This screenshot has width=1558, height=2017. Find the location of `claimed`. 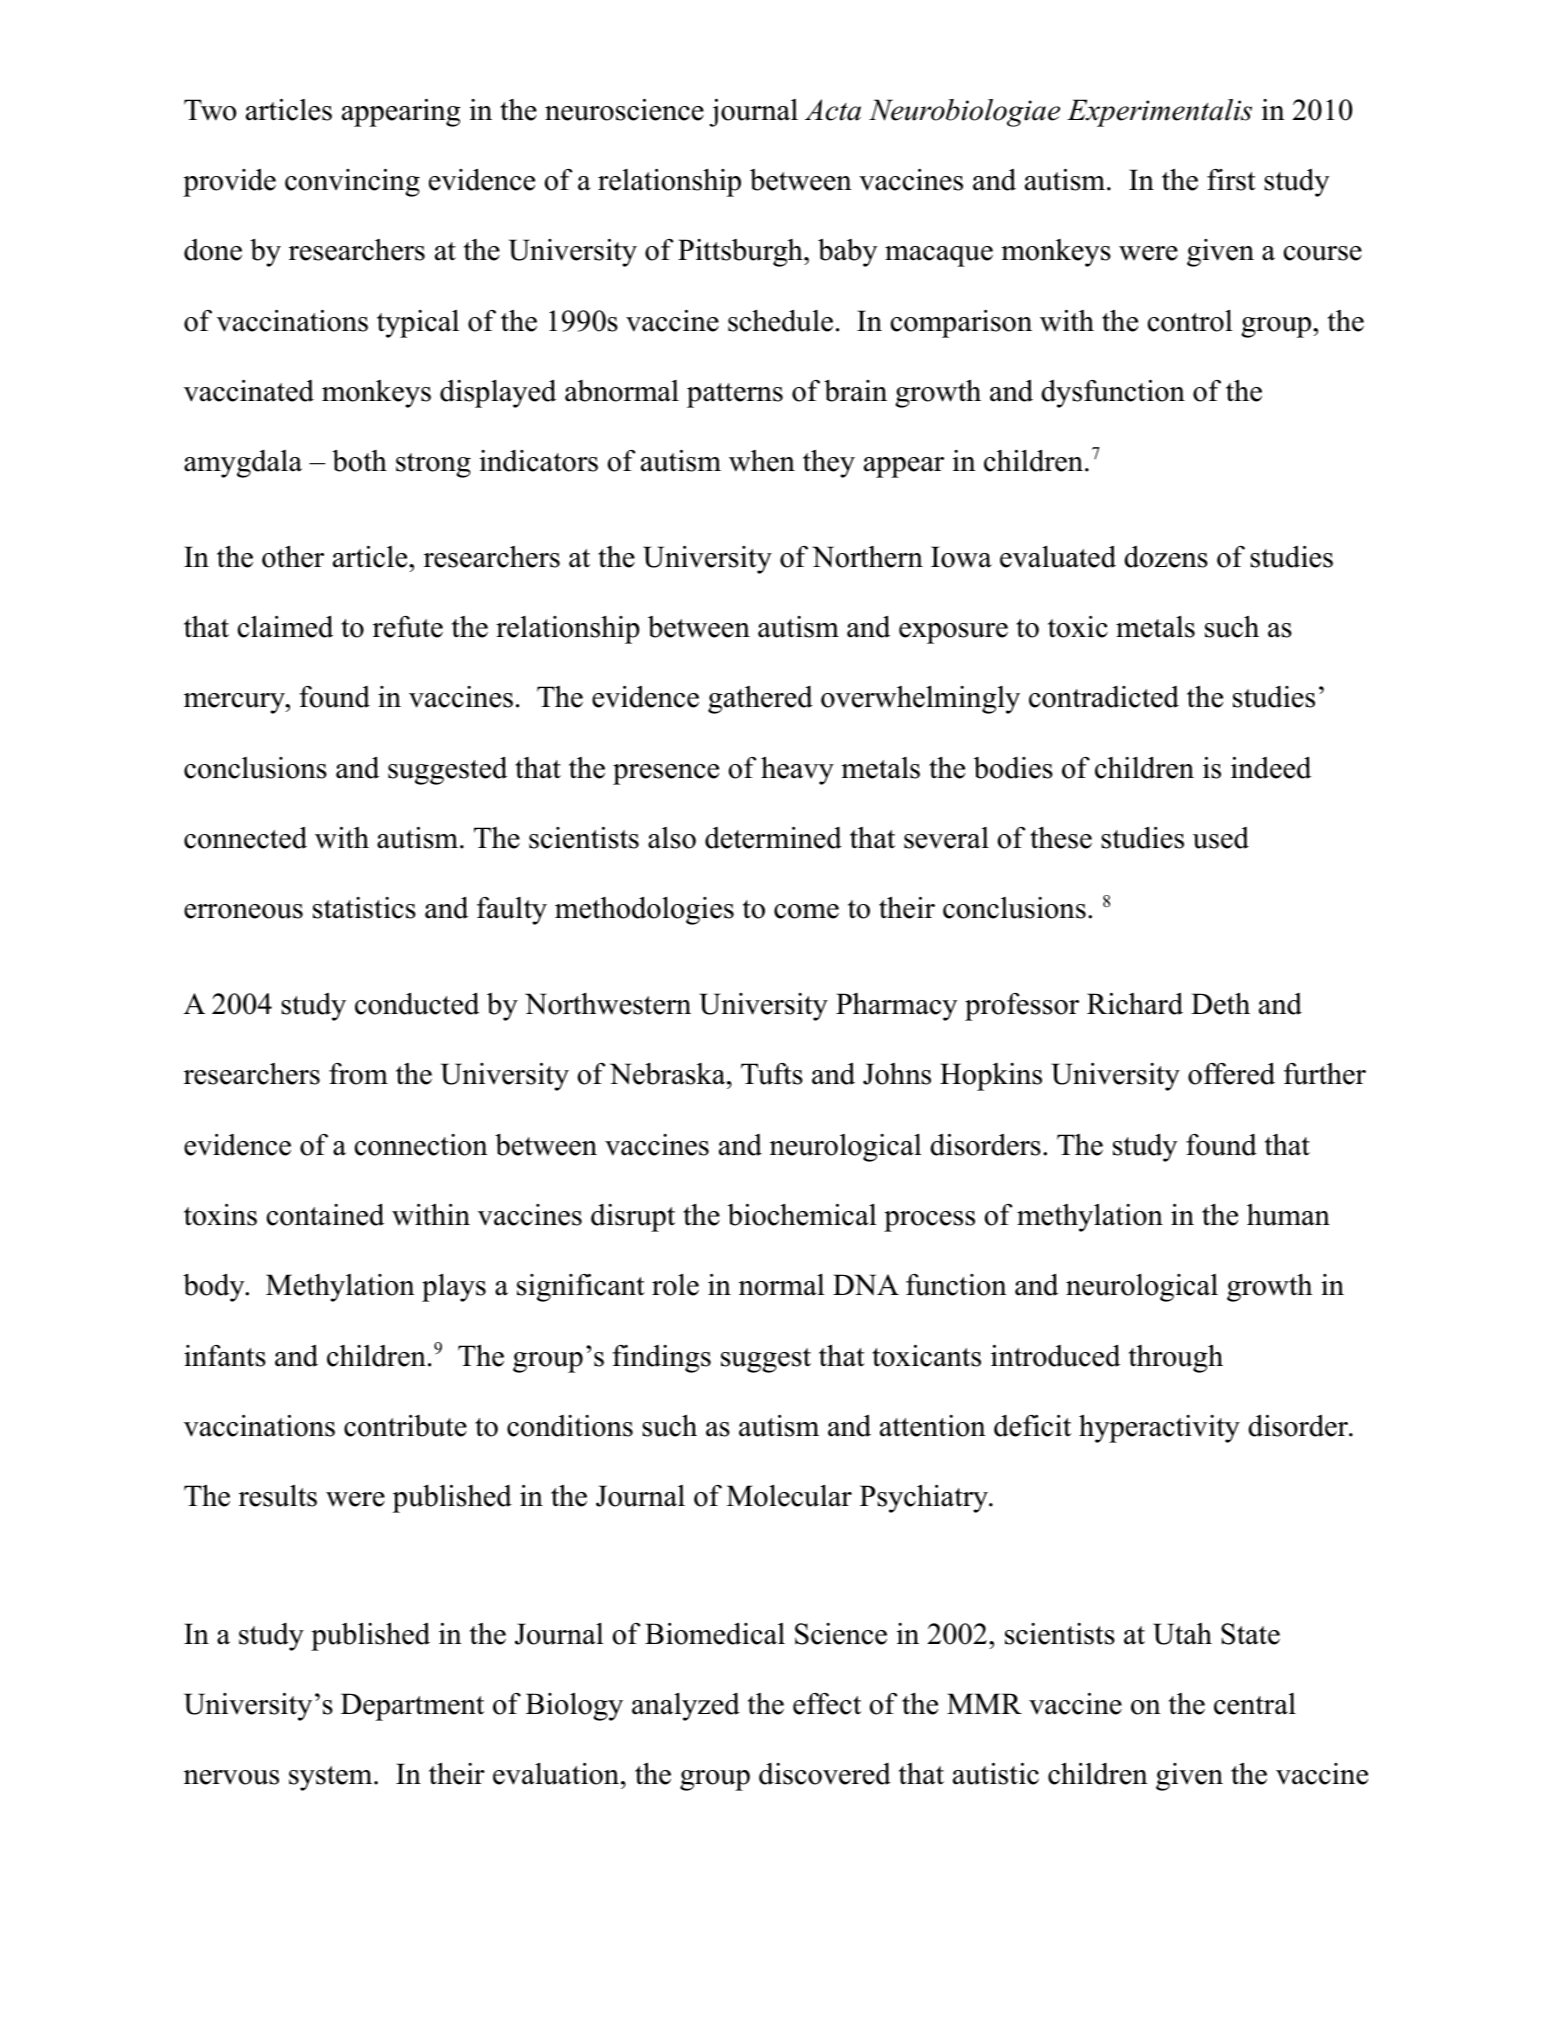

claimed is located at coordinates (285, 627).
